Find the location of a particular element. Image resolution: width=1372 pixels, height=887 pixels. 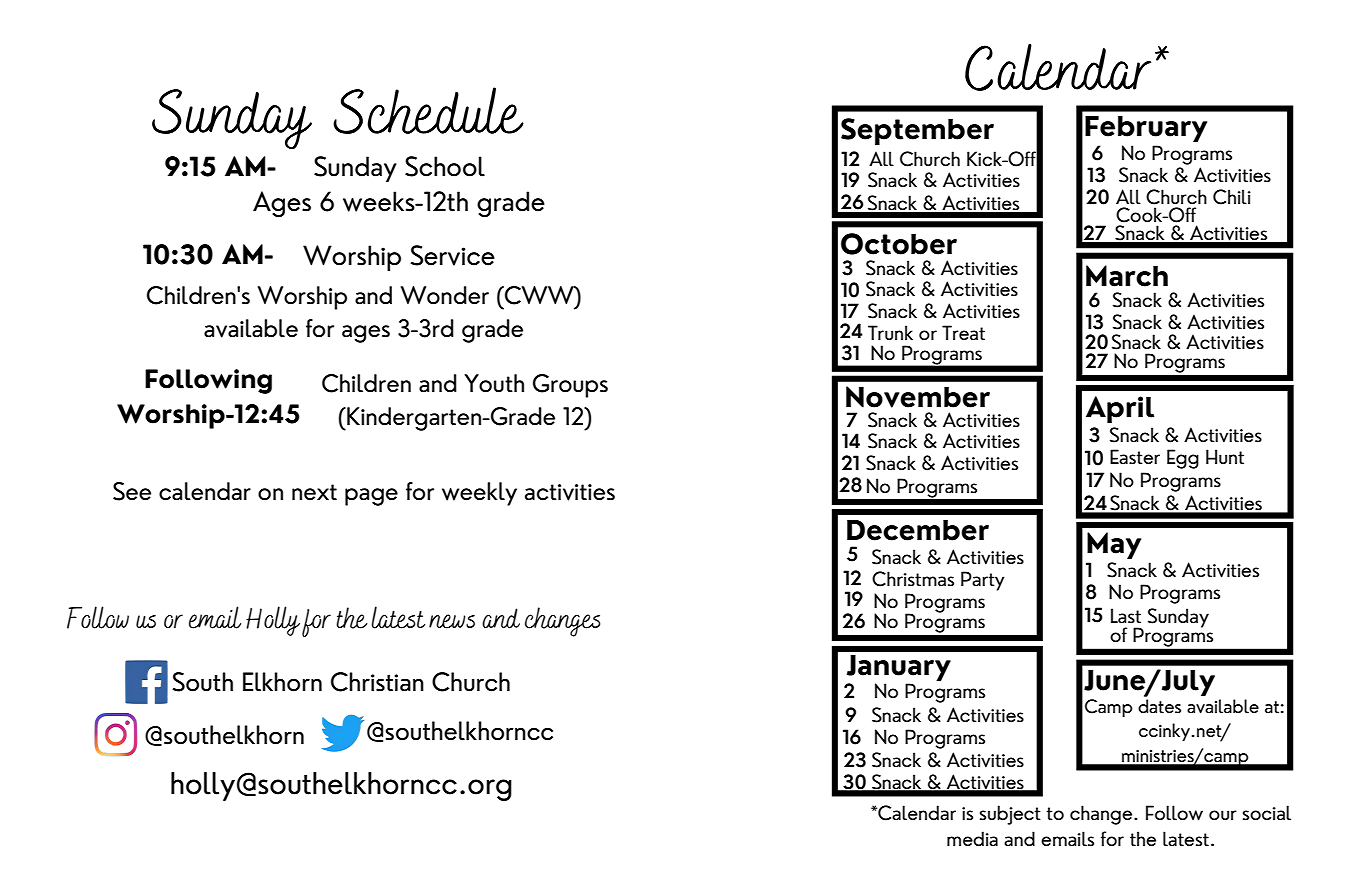

next is located at coordinates (314, 492).
